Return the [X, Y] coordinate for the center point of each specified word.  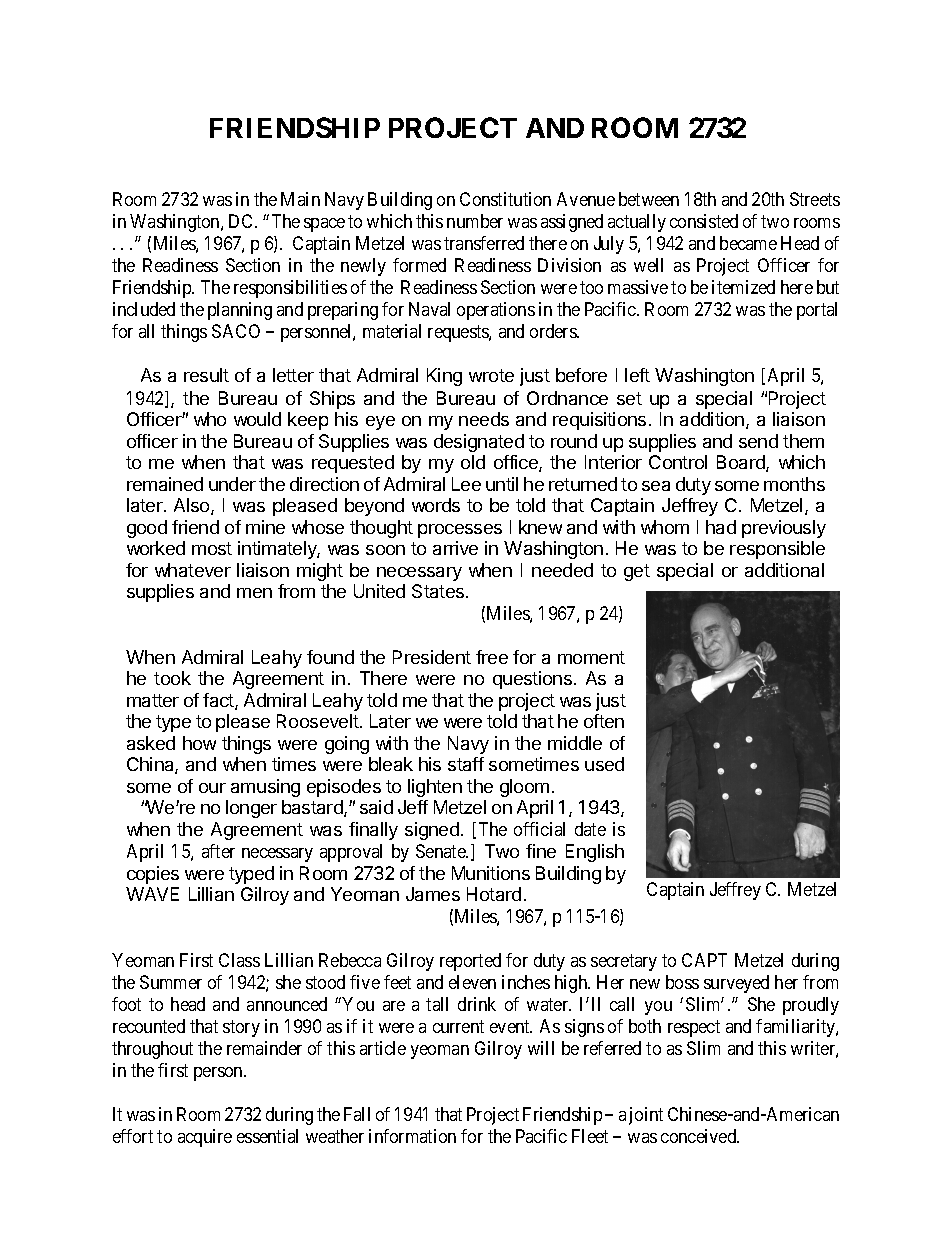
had [721, 527]
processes [460, 531]
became [748, 243]
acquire [205, 1138]
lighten [435, 788]
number [475, 221]
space [324, 225]
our [212, 788]
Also [193, 506]
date [590, 829]
